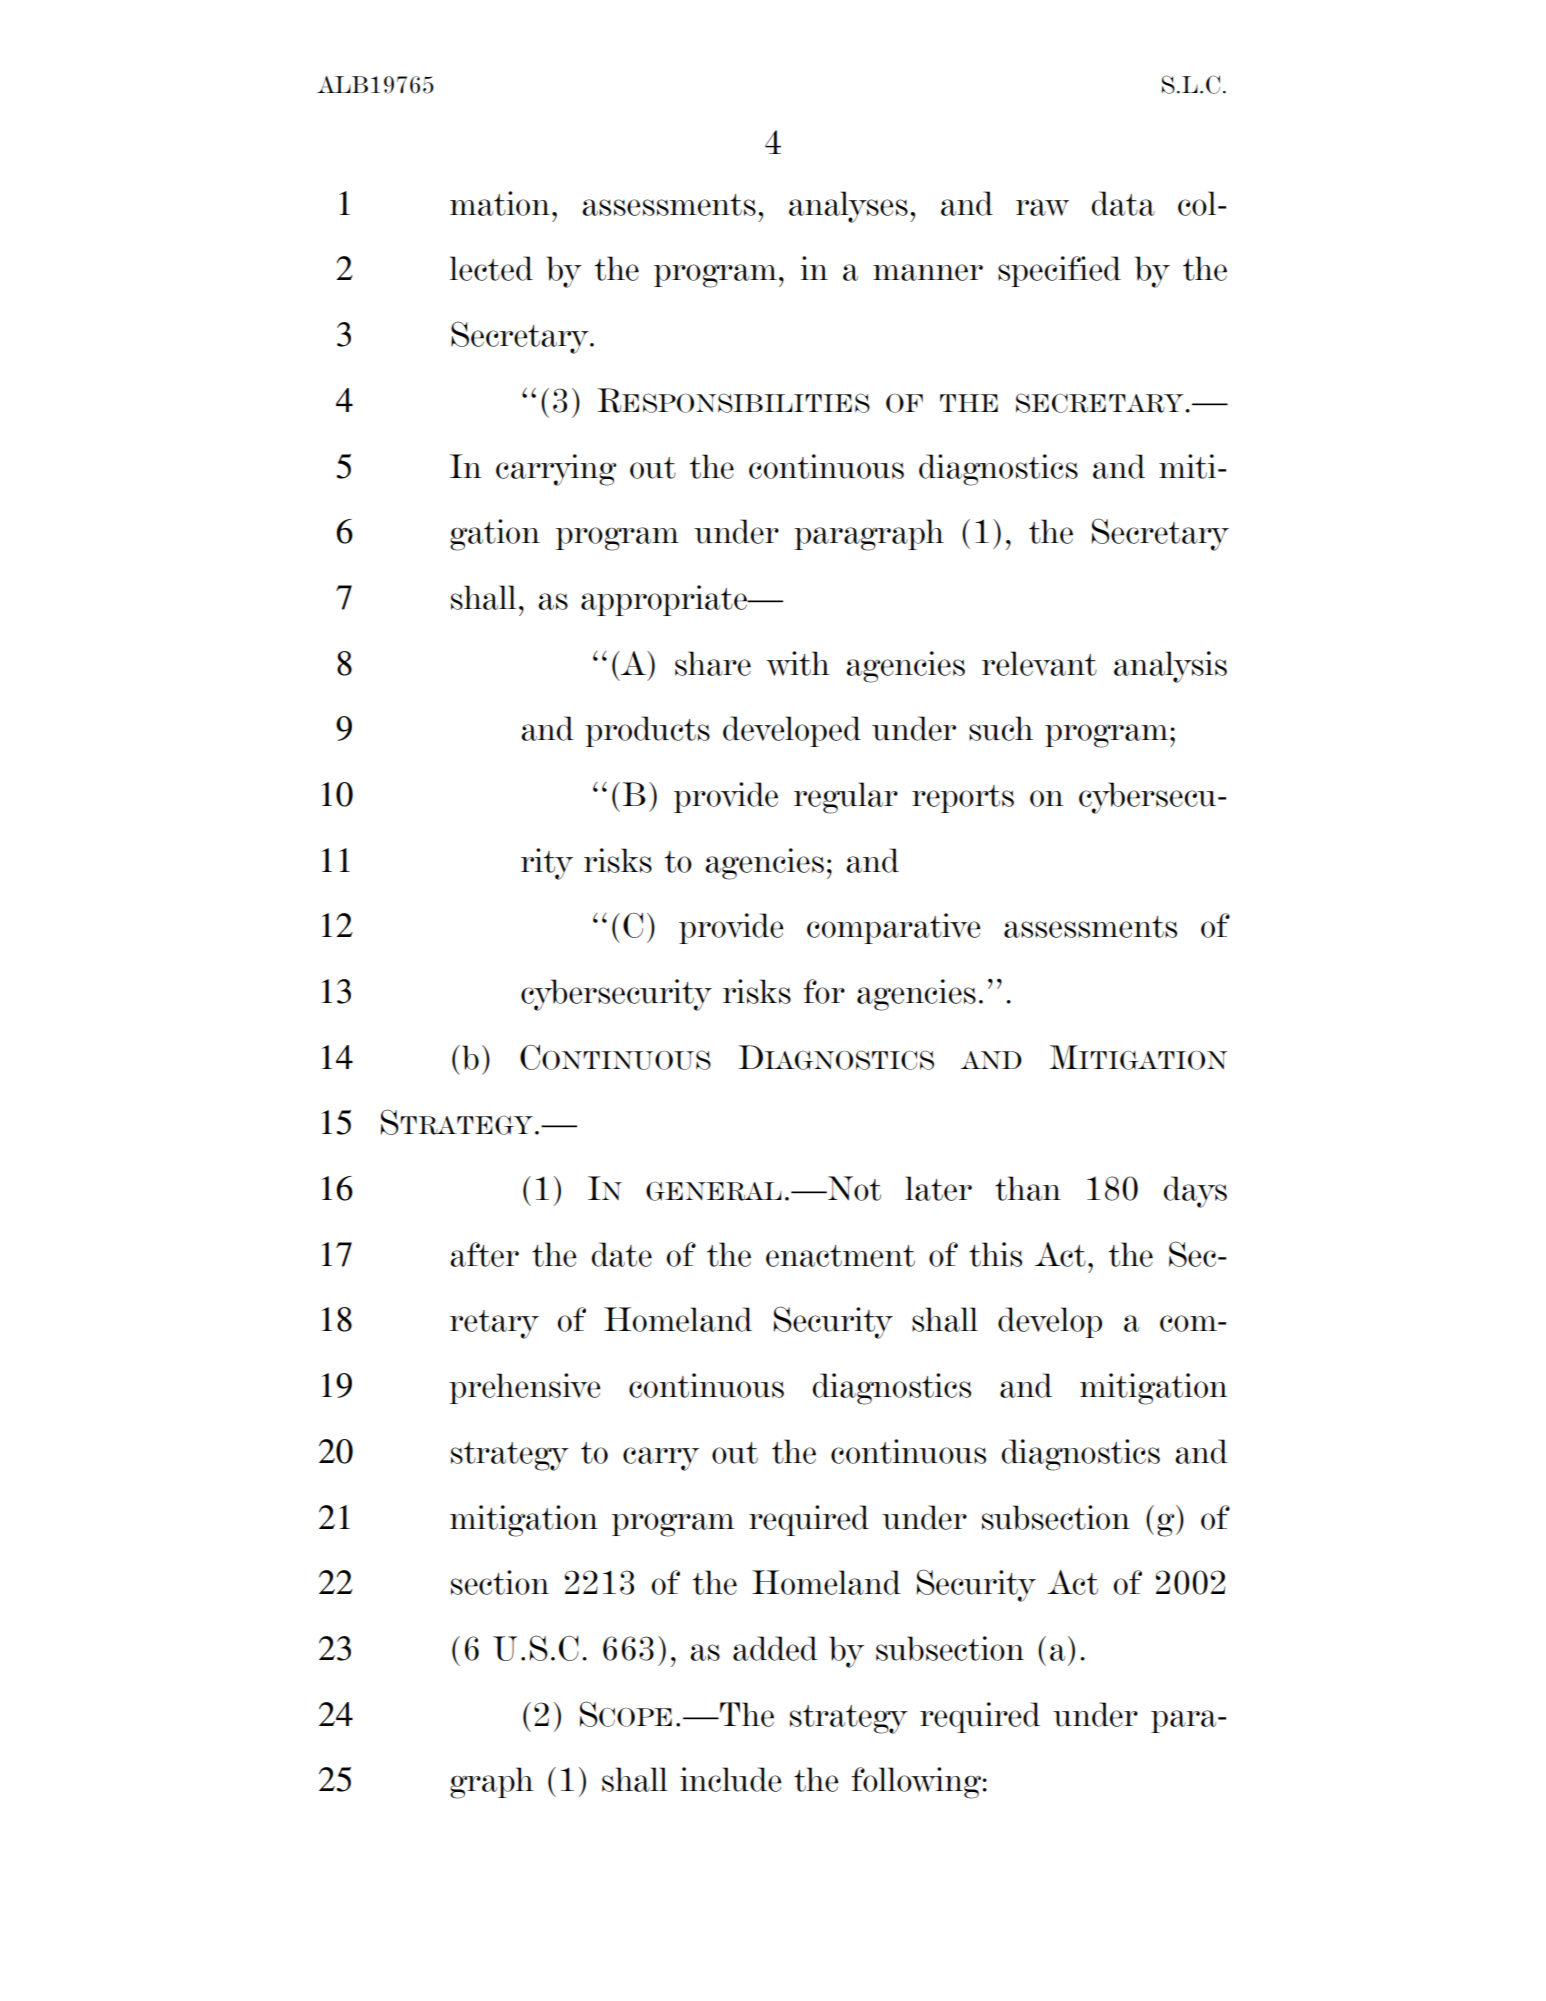 The width and height of the document is (1546, 2001). What do you see at coordinates (928, 272) in the document?
I see `manner` at bounding box center [928, 272].
